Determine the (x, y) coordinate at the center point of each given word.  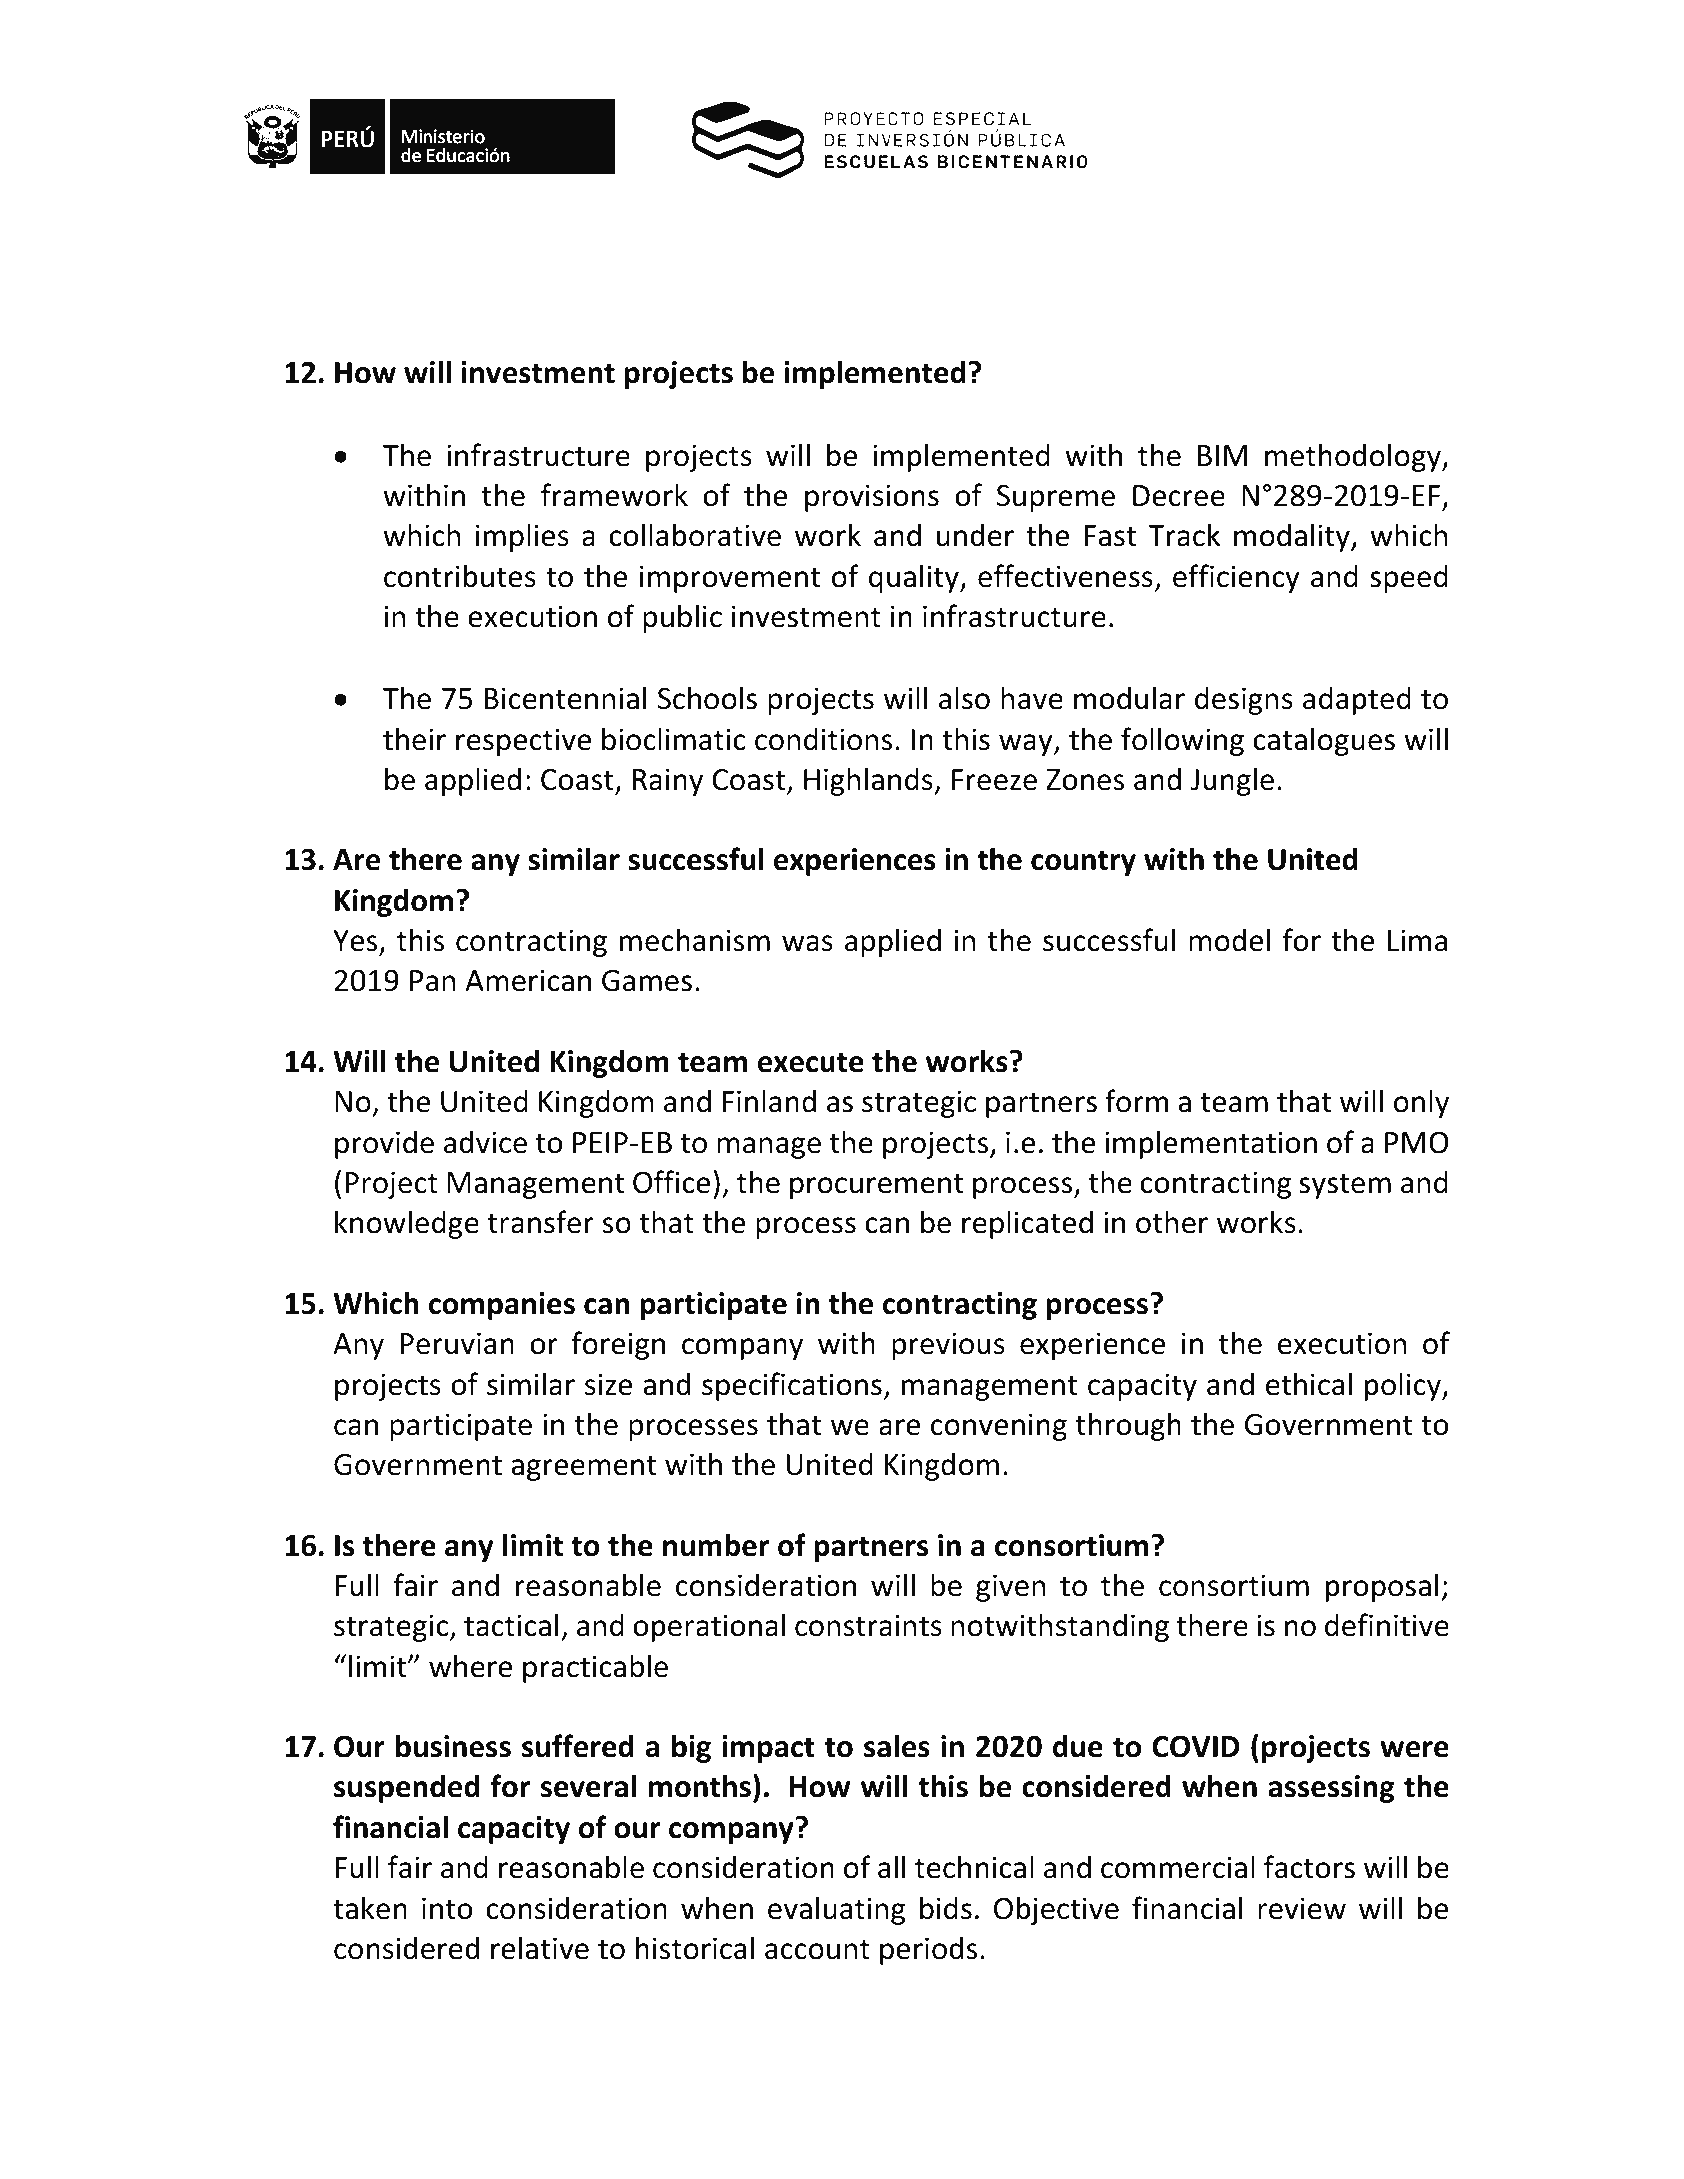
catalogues (1324, 741)
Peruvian (457, 1343)
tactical (511, 1625)
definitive (1387, 1625)
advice (485, 1142)
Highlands (869, 781)
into (447, 1908)
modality (1293, 537)
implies (522, 537)
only (1421, 1103)
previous (948, 1346)
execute (811, 1062)
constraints (868, 1625)
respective (523, 742)
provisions (872, 498)
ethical (1309, 1384)
